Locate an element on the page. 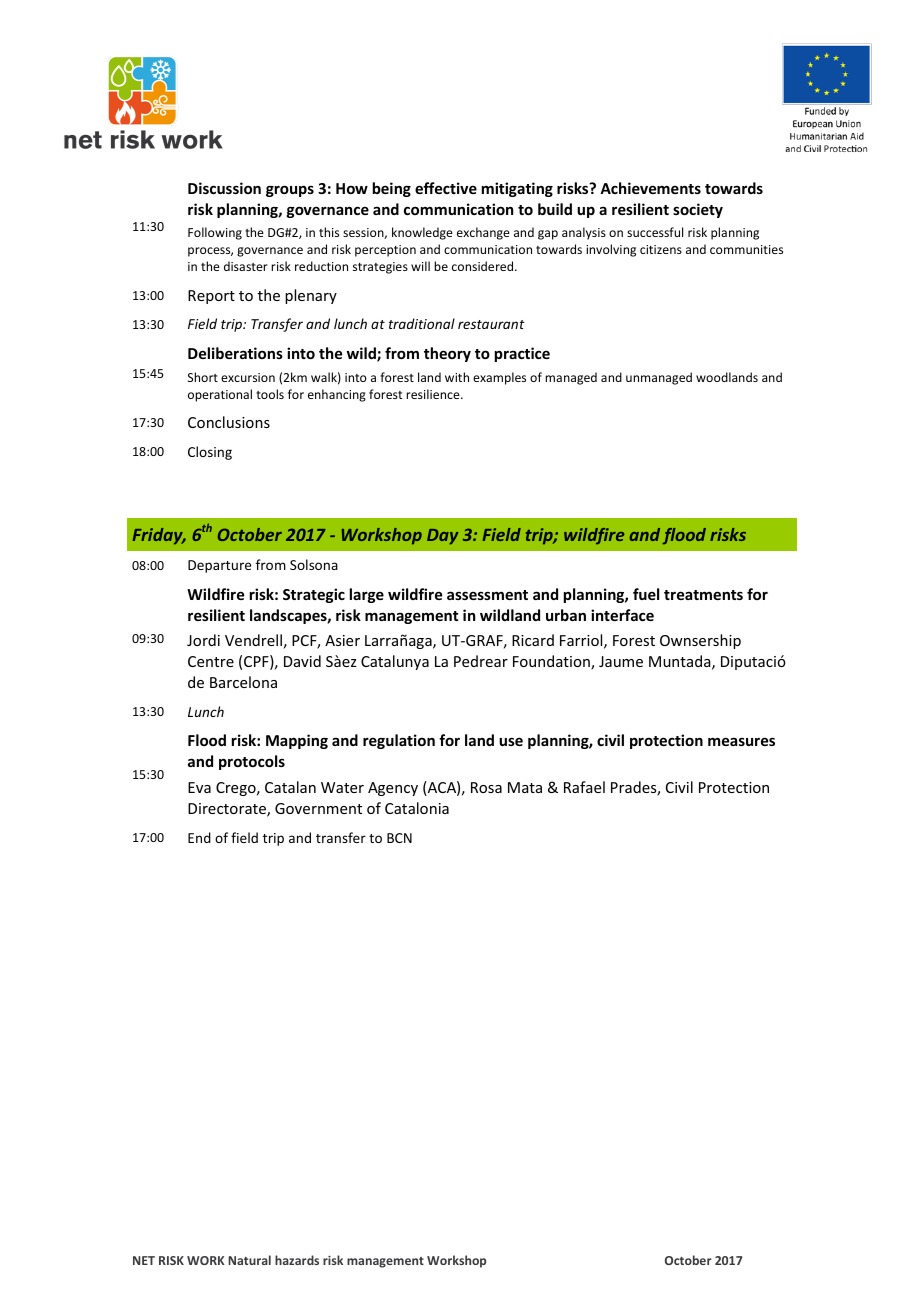  successful is located at coordinates (655, 232).
